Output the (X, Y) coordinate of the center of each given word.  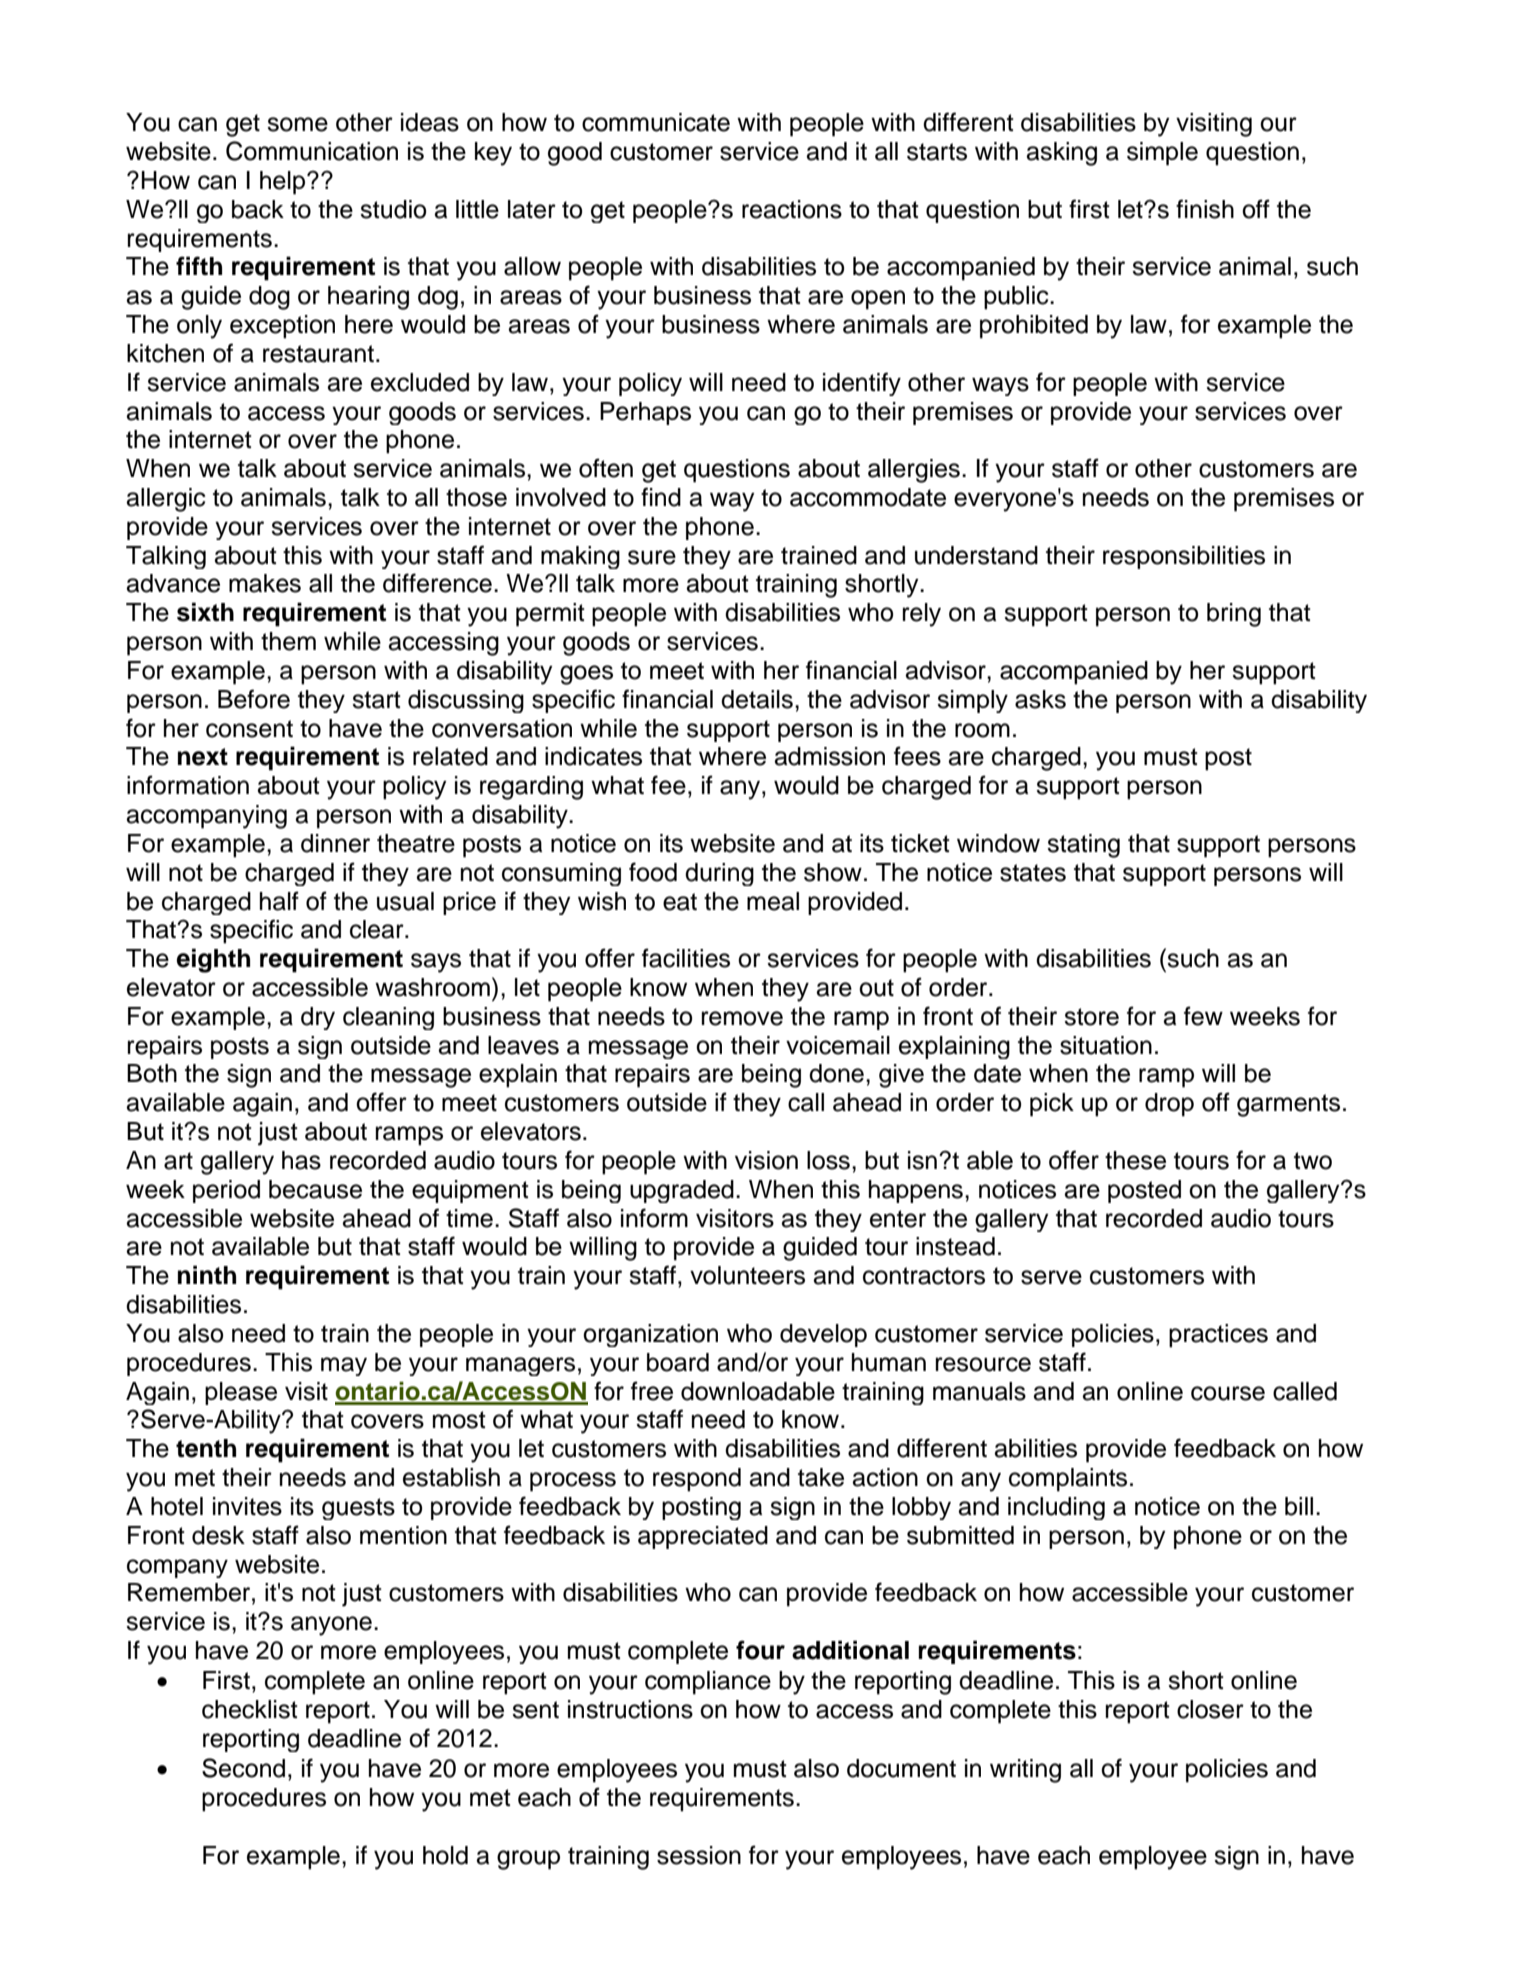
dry (318, 1018)
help (284, 183)
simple (1162, 154)
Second (243, 1768)
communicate (656, 122)
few (1203, 1016)
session (699, 1855)
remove (742, 1018)
